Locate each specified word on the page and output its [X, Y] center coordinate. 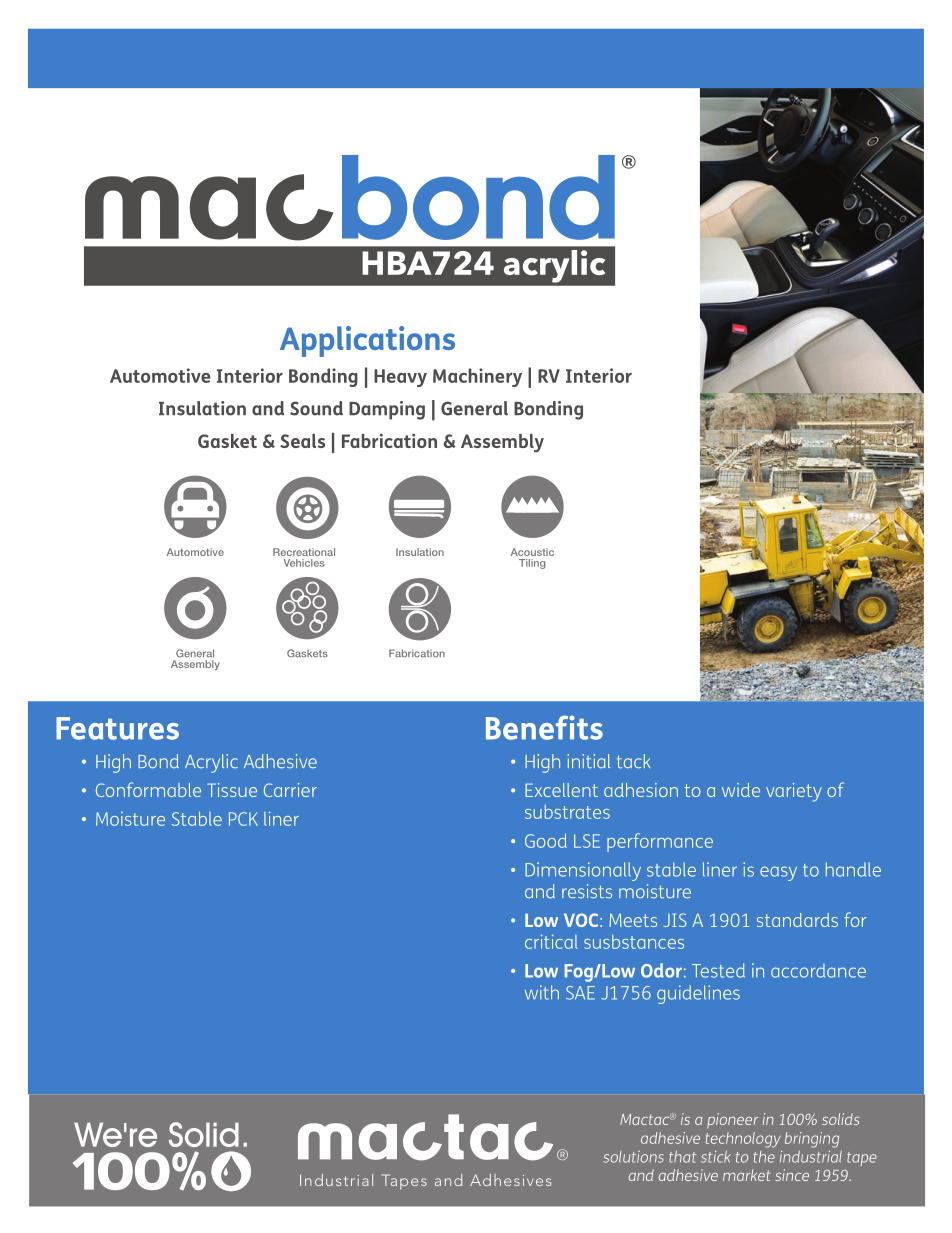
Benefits [544, 727]
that [682, 1157]
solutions [633, 1157]
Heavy [400, 378]
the [764, 1157]
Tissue [232, 790]
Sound [316, 408]
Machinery [477, 377]
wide [741, 790]
